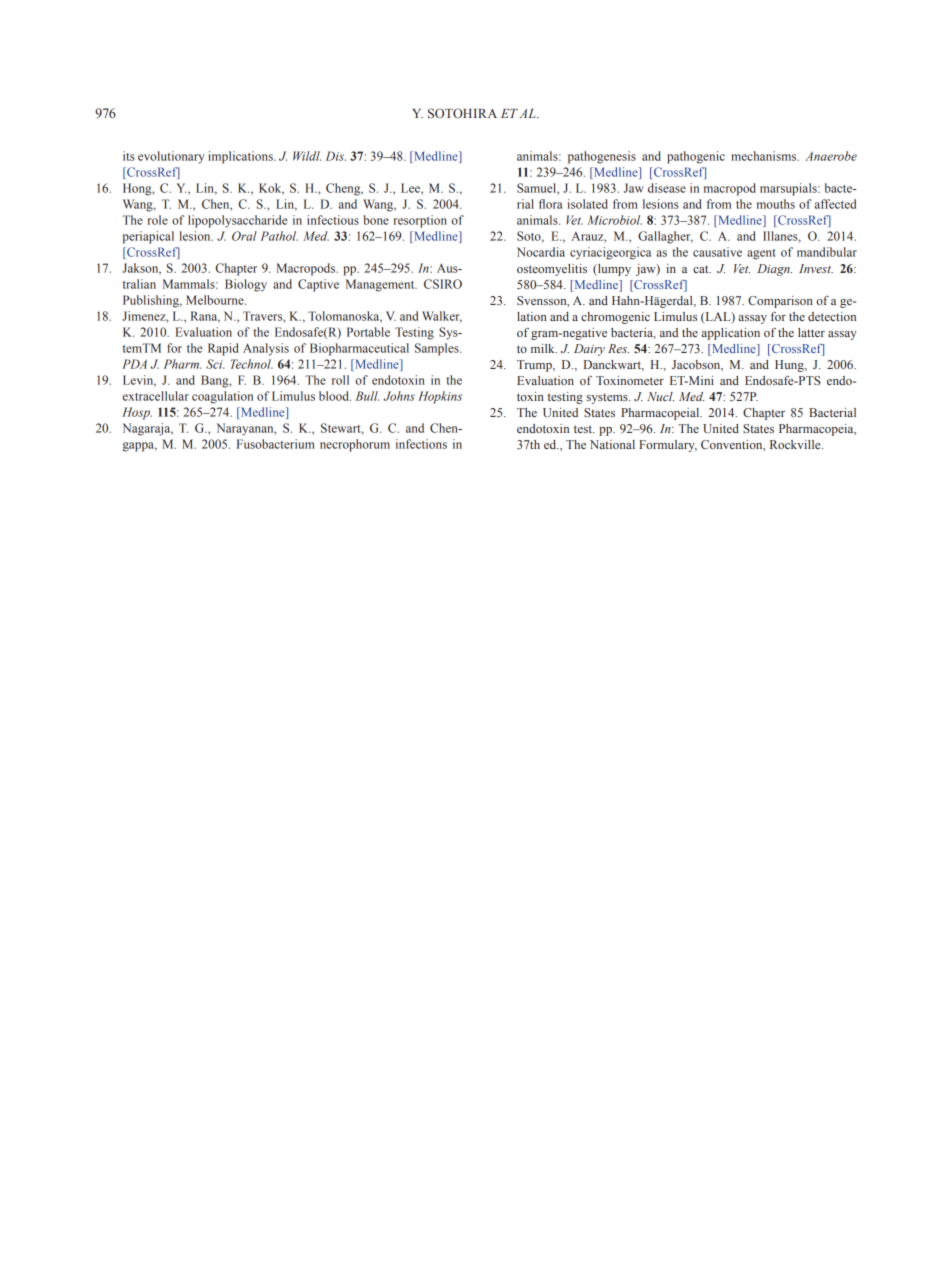  Describe the element at coordinates (731, 334) in the screenshot. I see `application` at that location.
